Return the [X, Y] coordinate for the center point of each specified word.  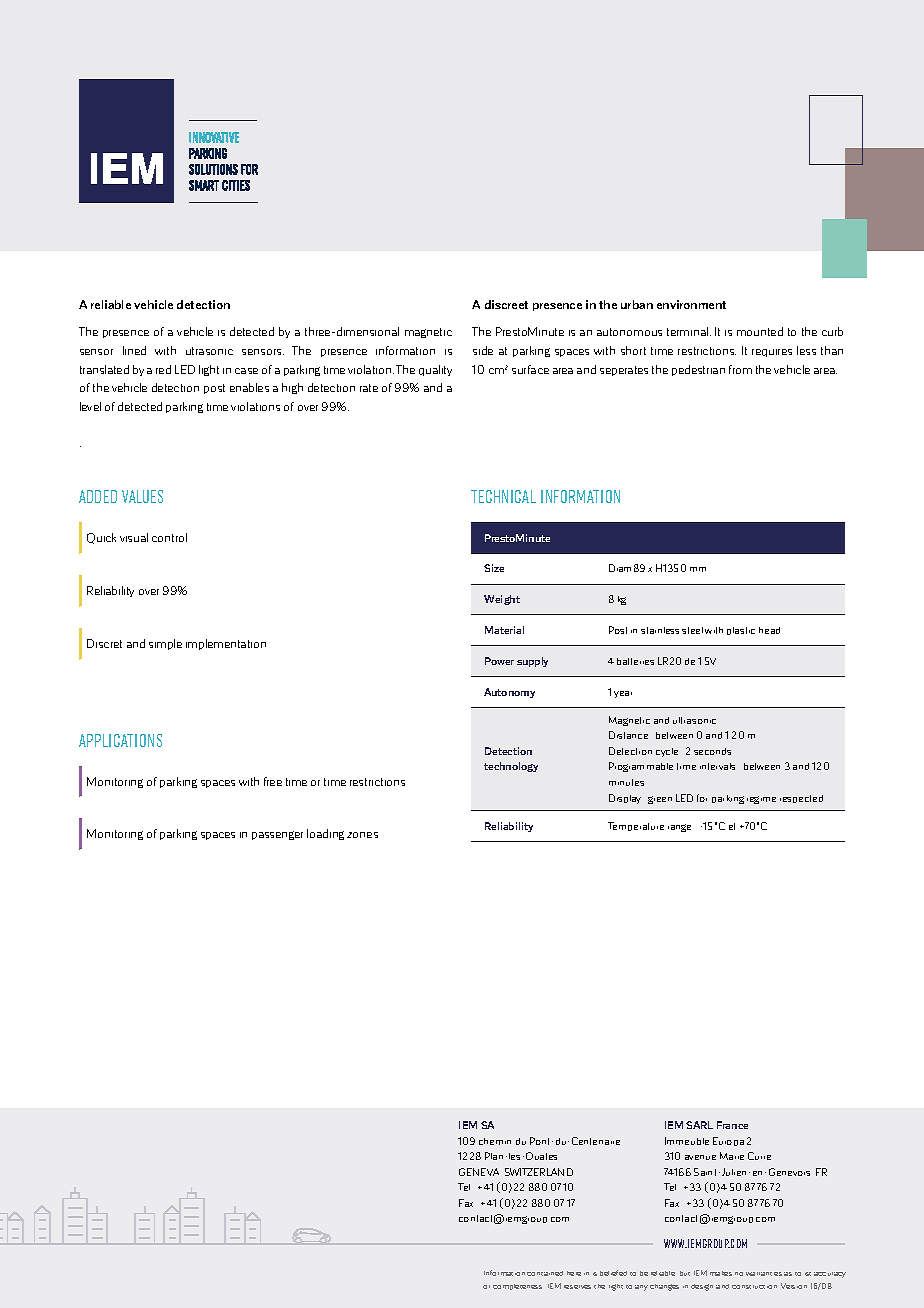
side [483, 350]
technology [511, 767]
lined [134, 350]
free [273, 781]
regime [761, 800]
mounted [760, 331]
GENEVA [479, 1172]
